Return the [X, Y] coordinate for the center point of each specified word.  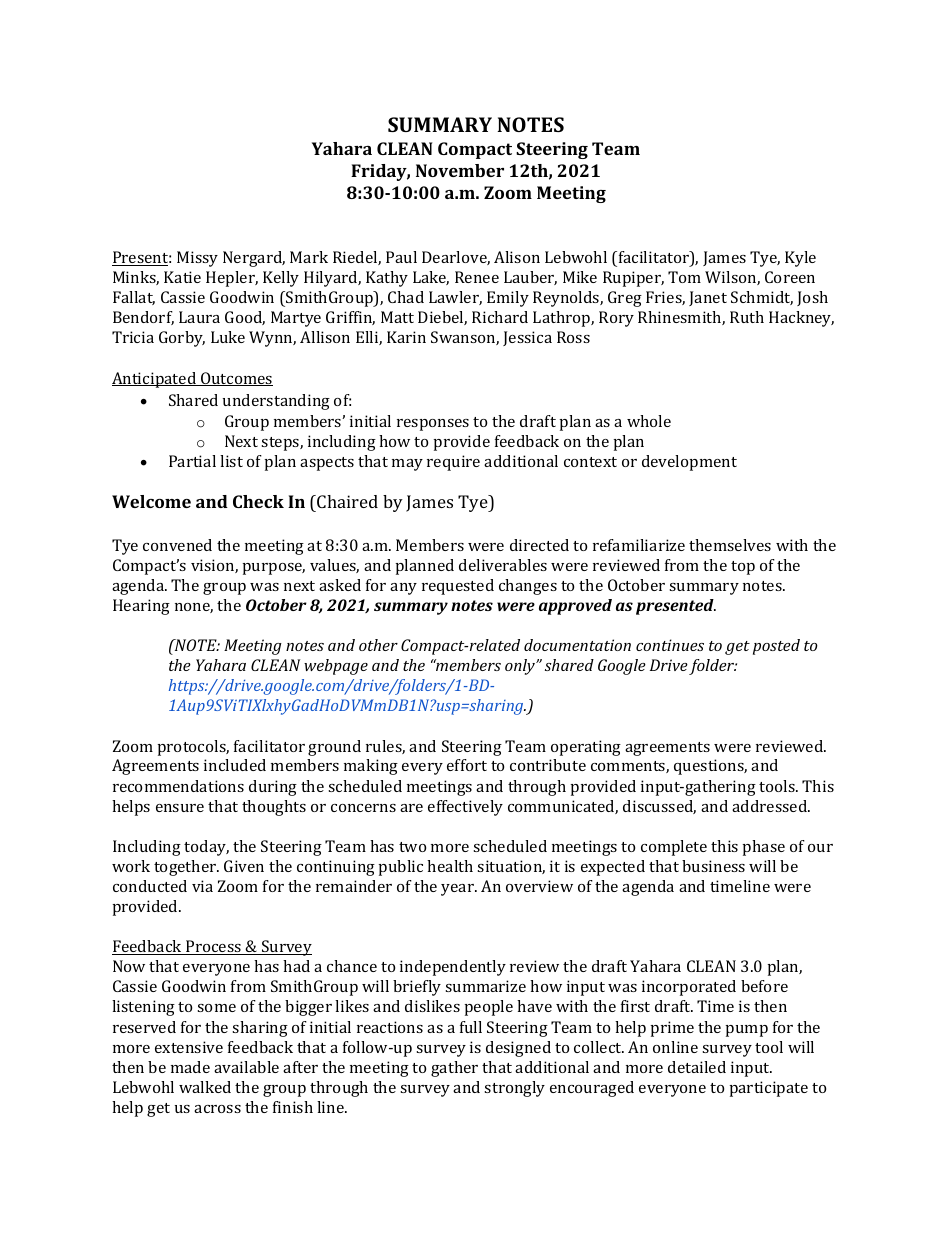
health [450, 866]
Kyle [800, 259]
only [521, 667]
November [460, 170]
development [689, 463]
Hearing [141, 607]
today [206, 848]
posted [776, 647]
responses [433, 425]
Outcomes [236, 379]
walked [205, 1087]
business [713, 866]
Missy [197, 259]
